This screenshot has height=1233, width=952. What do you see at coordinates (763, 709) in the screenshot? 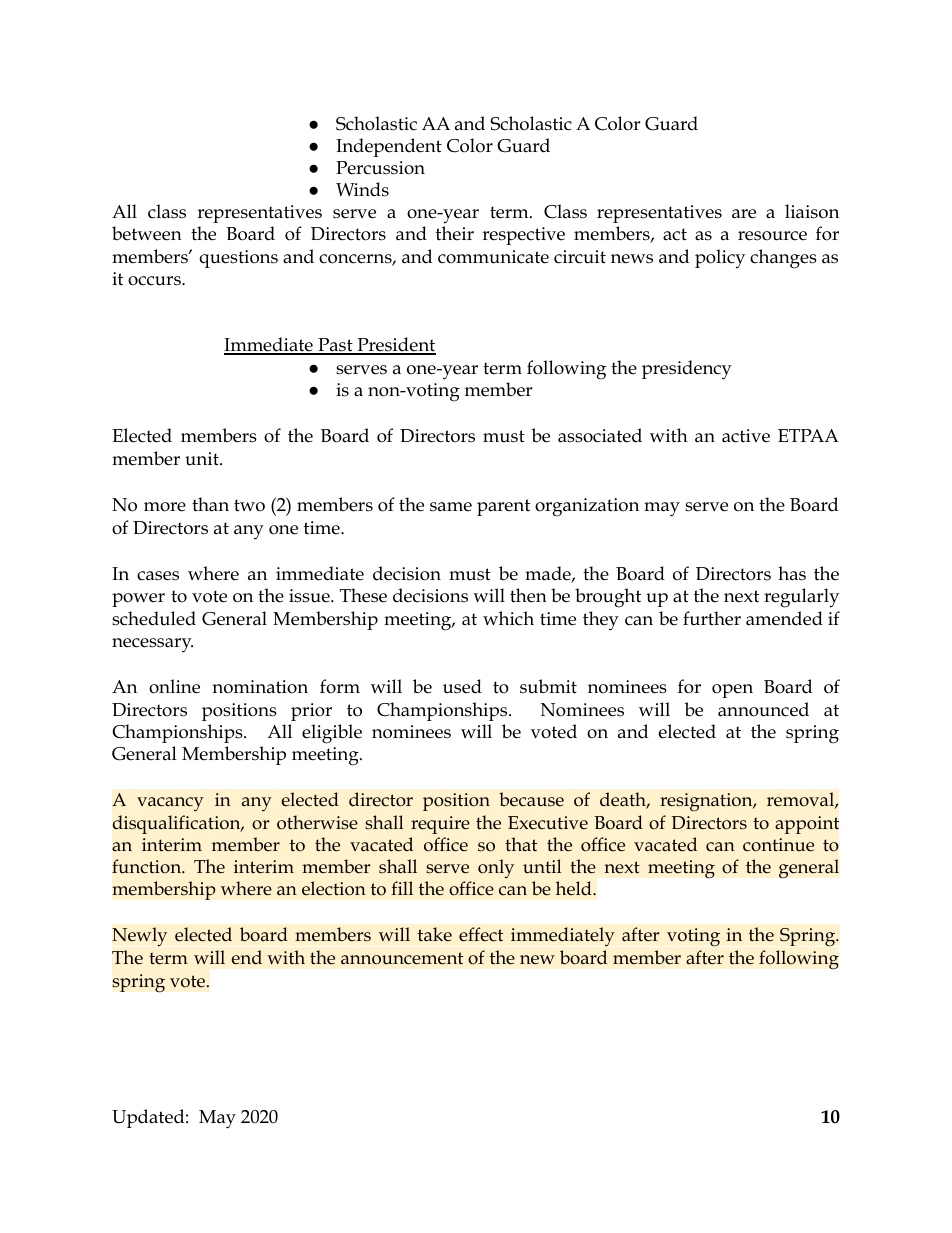
I see `announced` at bounding box center [763, 709].
